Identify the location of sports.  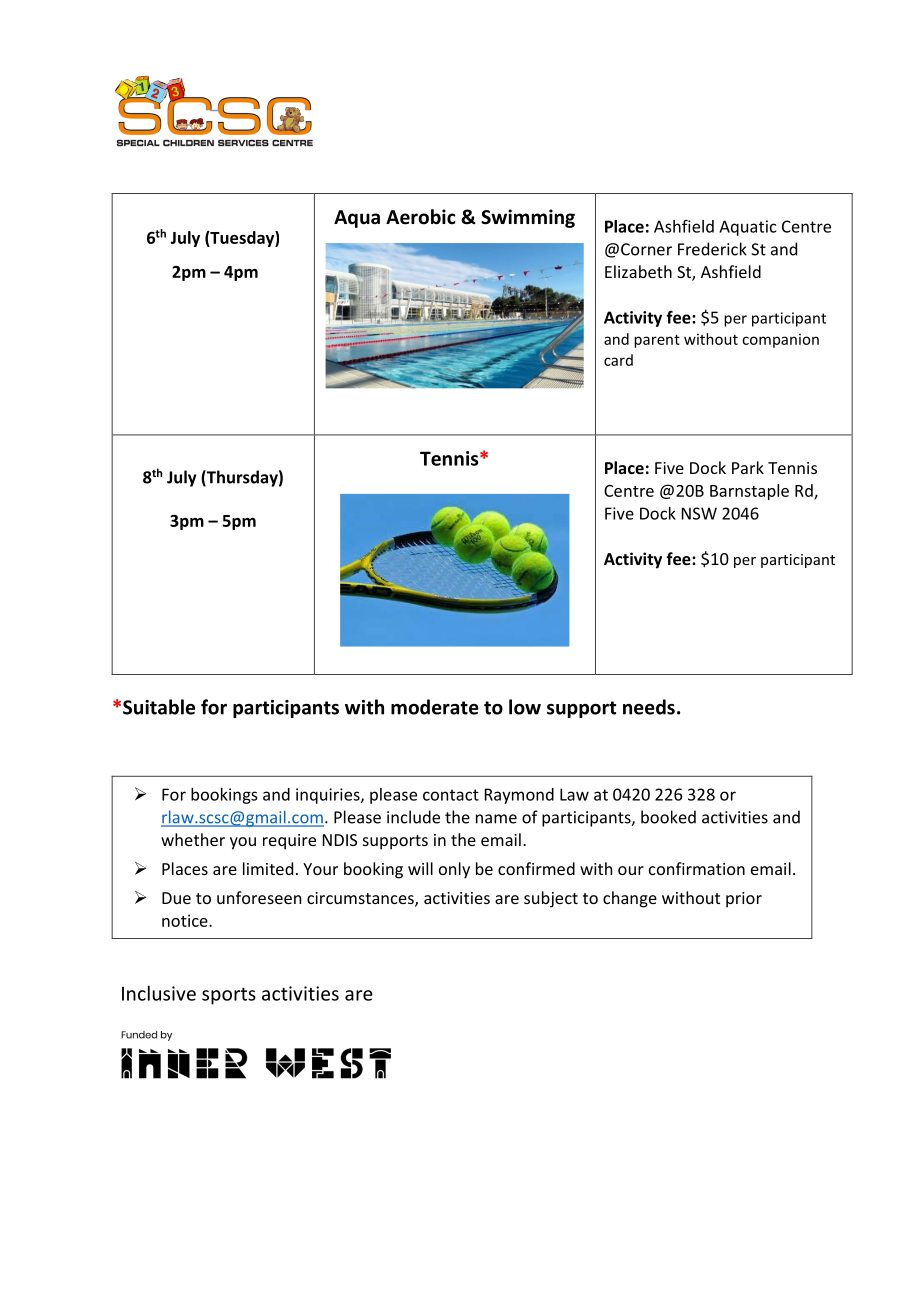
(229, 996).
